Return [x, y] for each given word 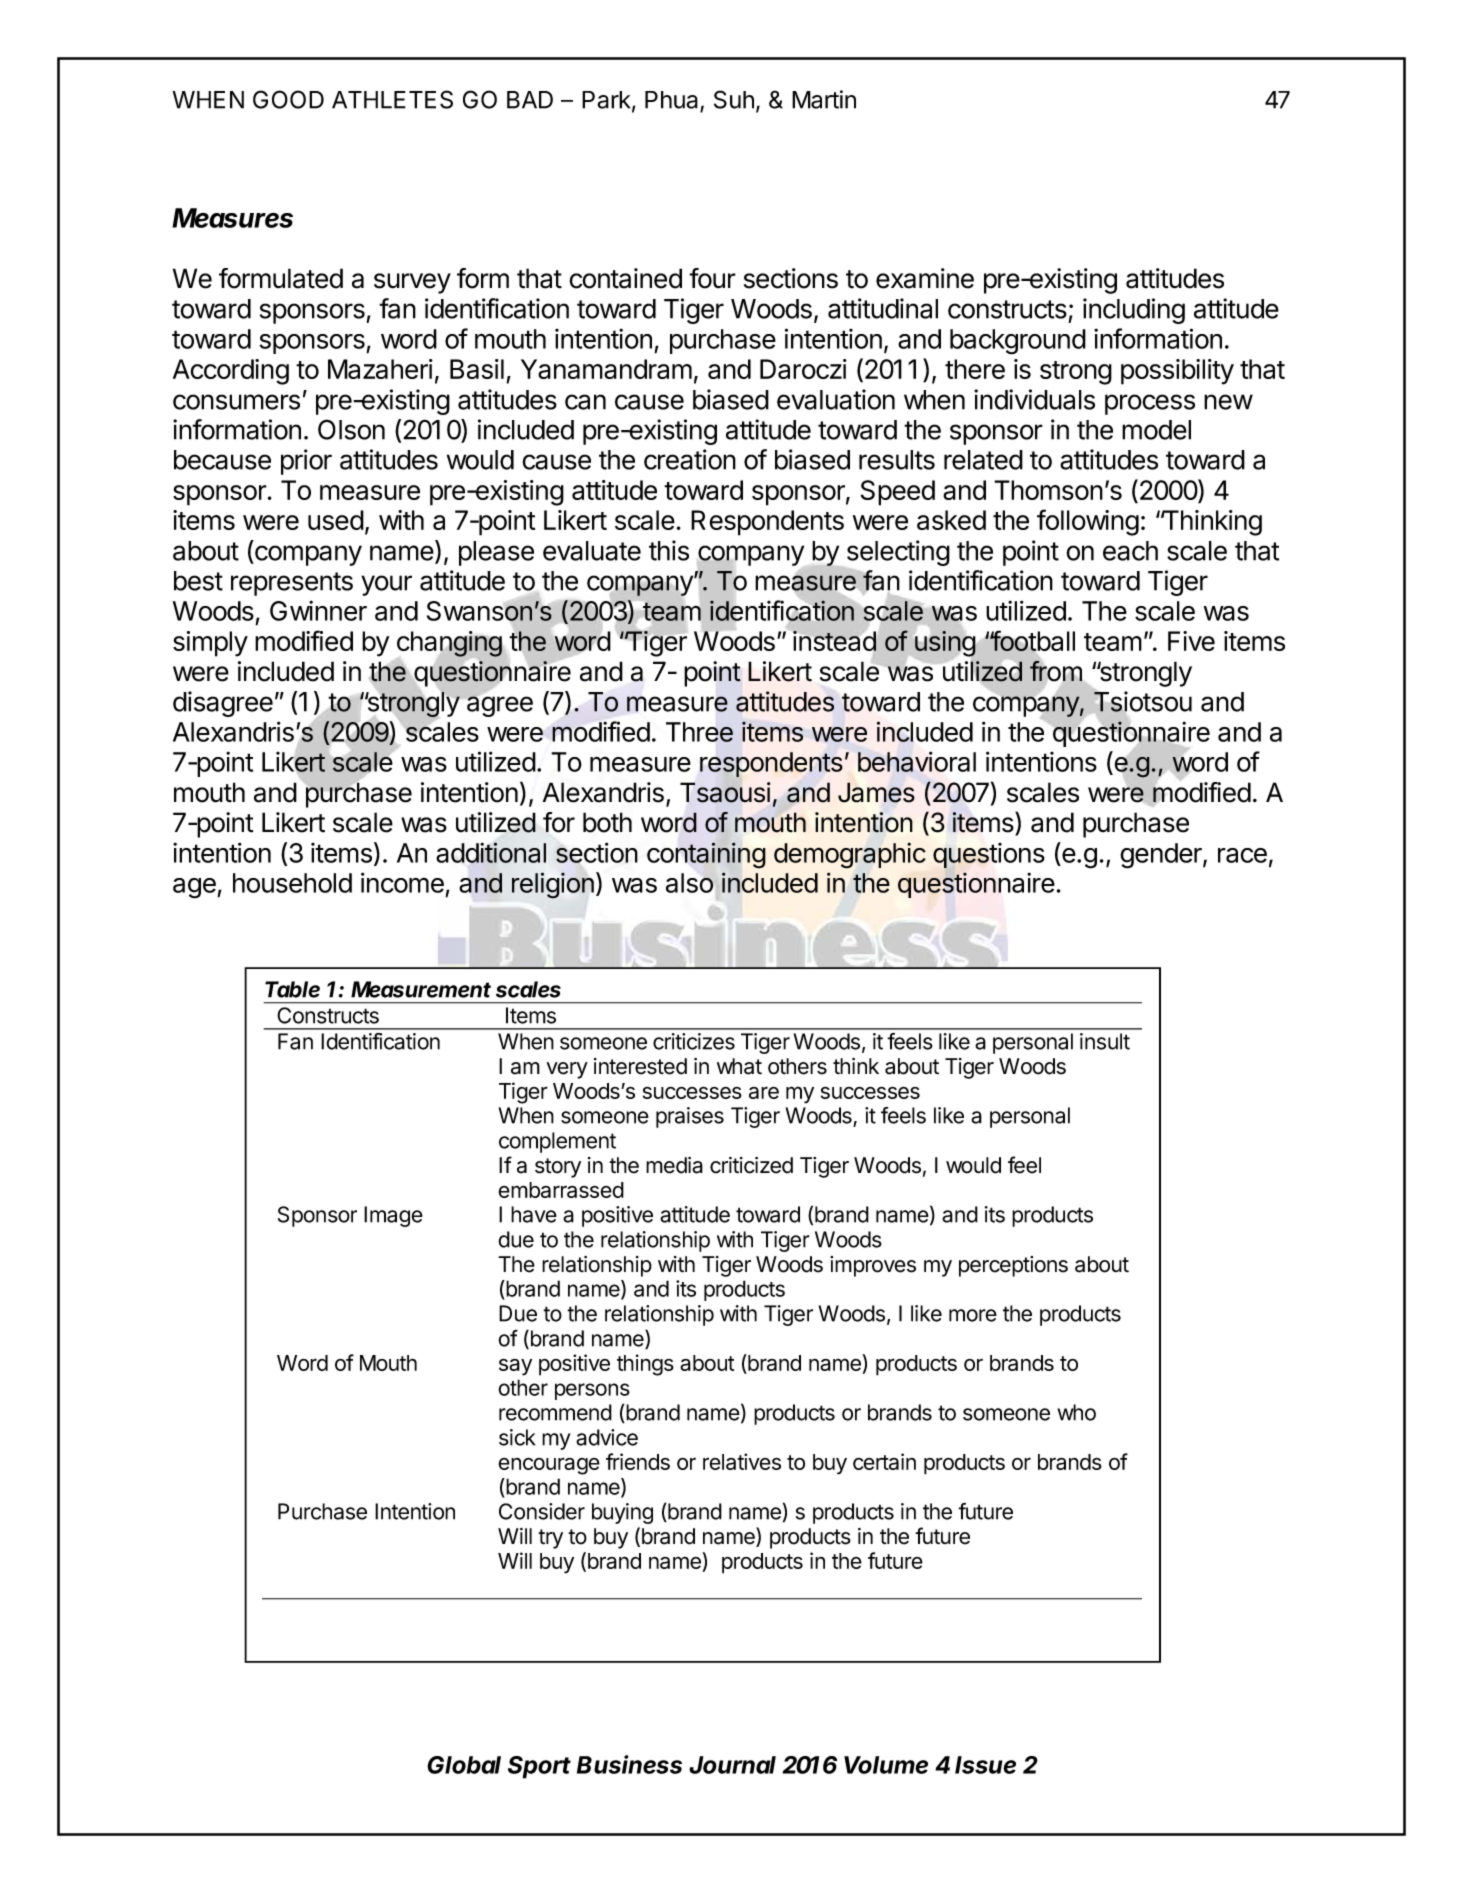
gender [1162, 856]
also [689, 883]
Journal [732, 1765]
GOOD [288, 99]
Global [464, 1765]
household [292, 883]
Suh [734, 99]
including [1134, 311]
